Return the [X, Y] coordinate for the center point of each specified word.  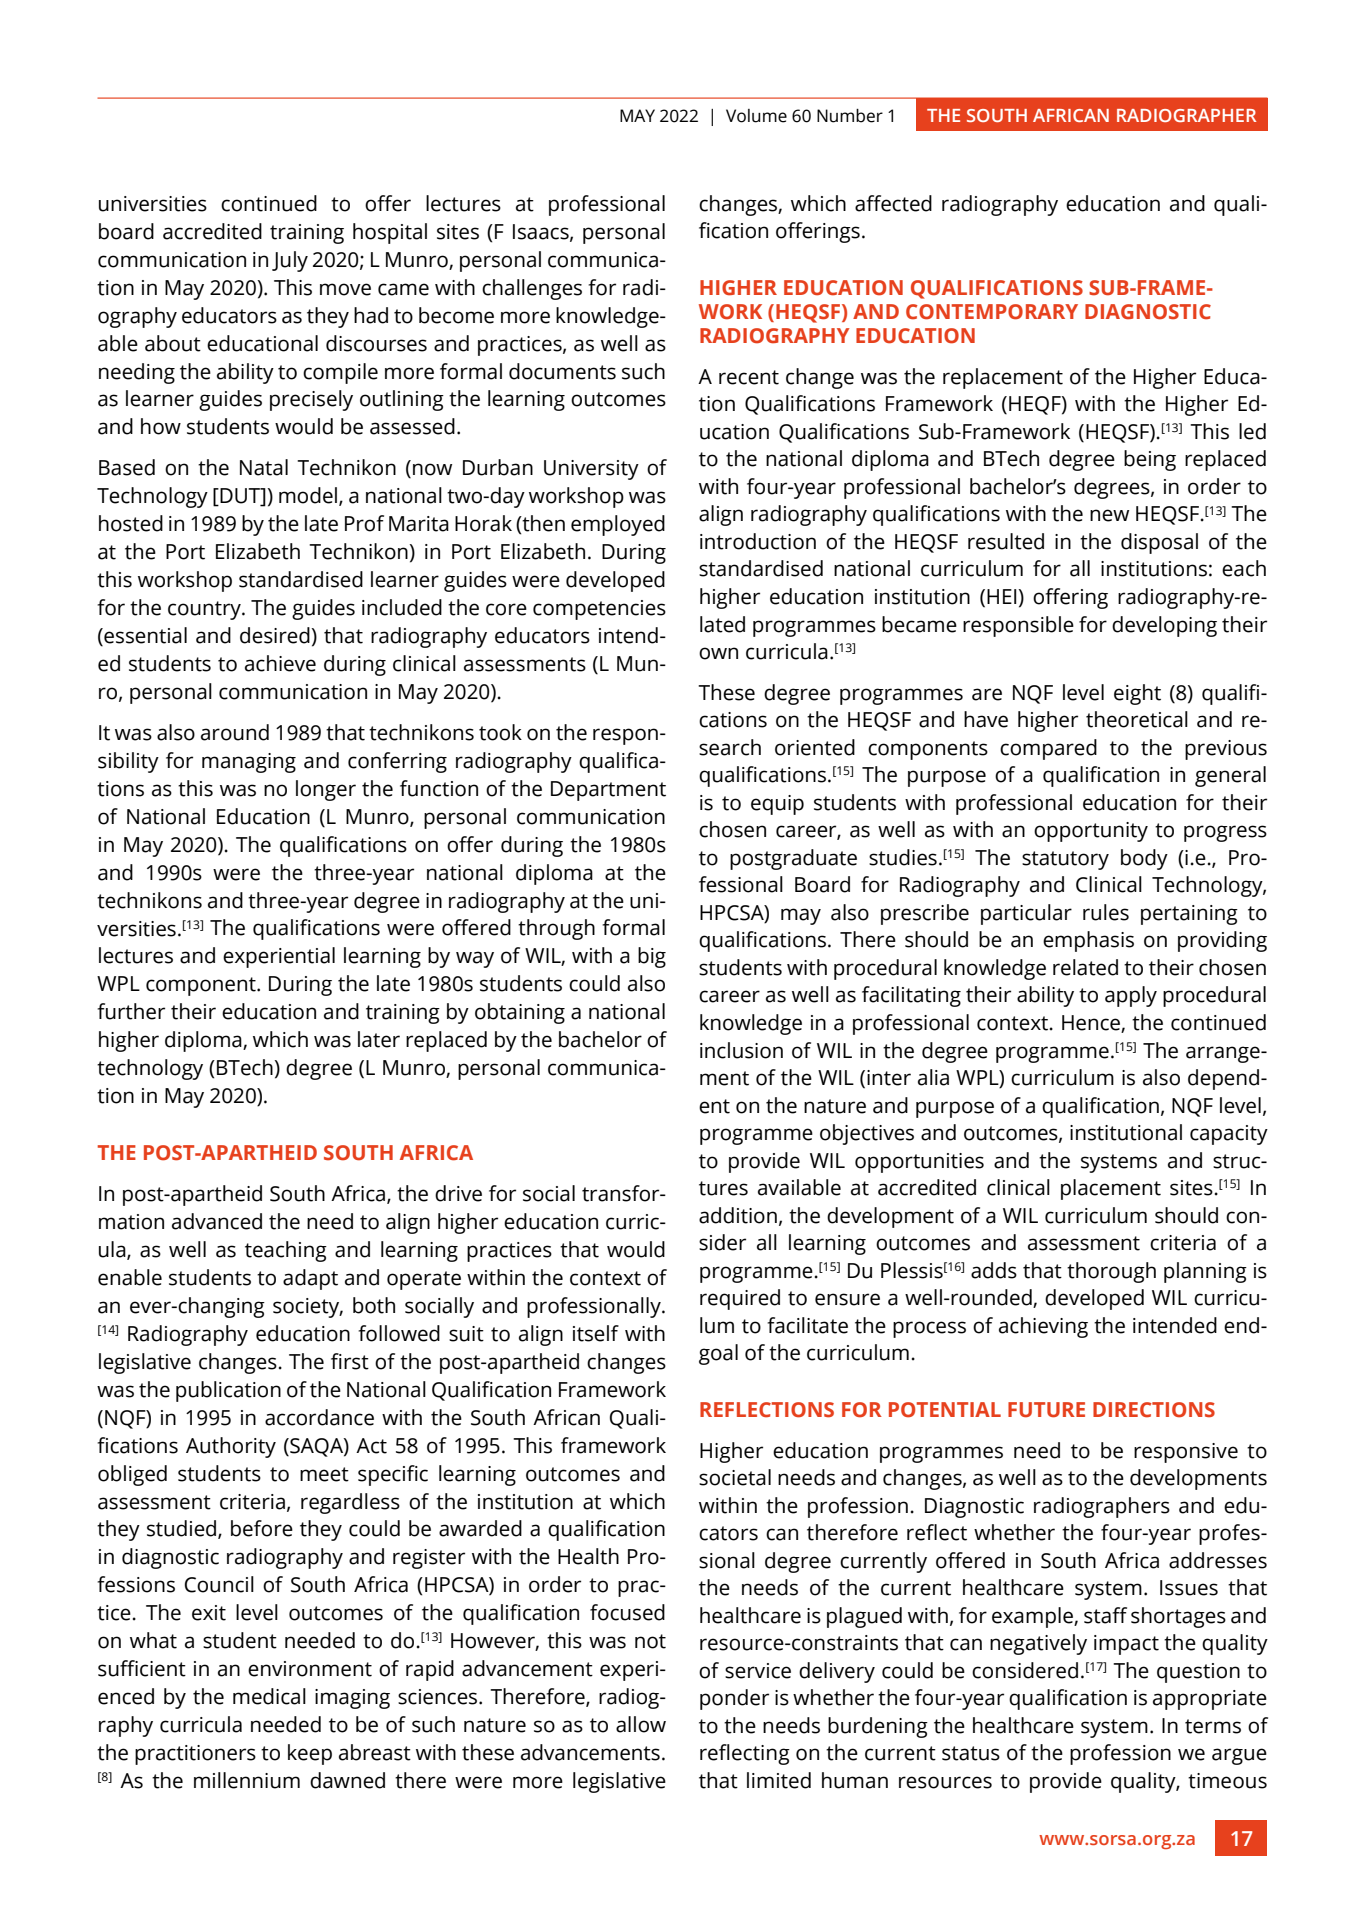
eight [1137, 694]
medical [269, 1696]
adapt [310, 1279]
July [290, 261]
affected [893, 203]
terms [1213, 1726]
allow [641, 1724]
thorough [1111, 1272]
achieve [280, 663]
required [740, 1299]
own [718, 653]
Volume [756, 116]
